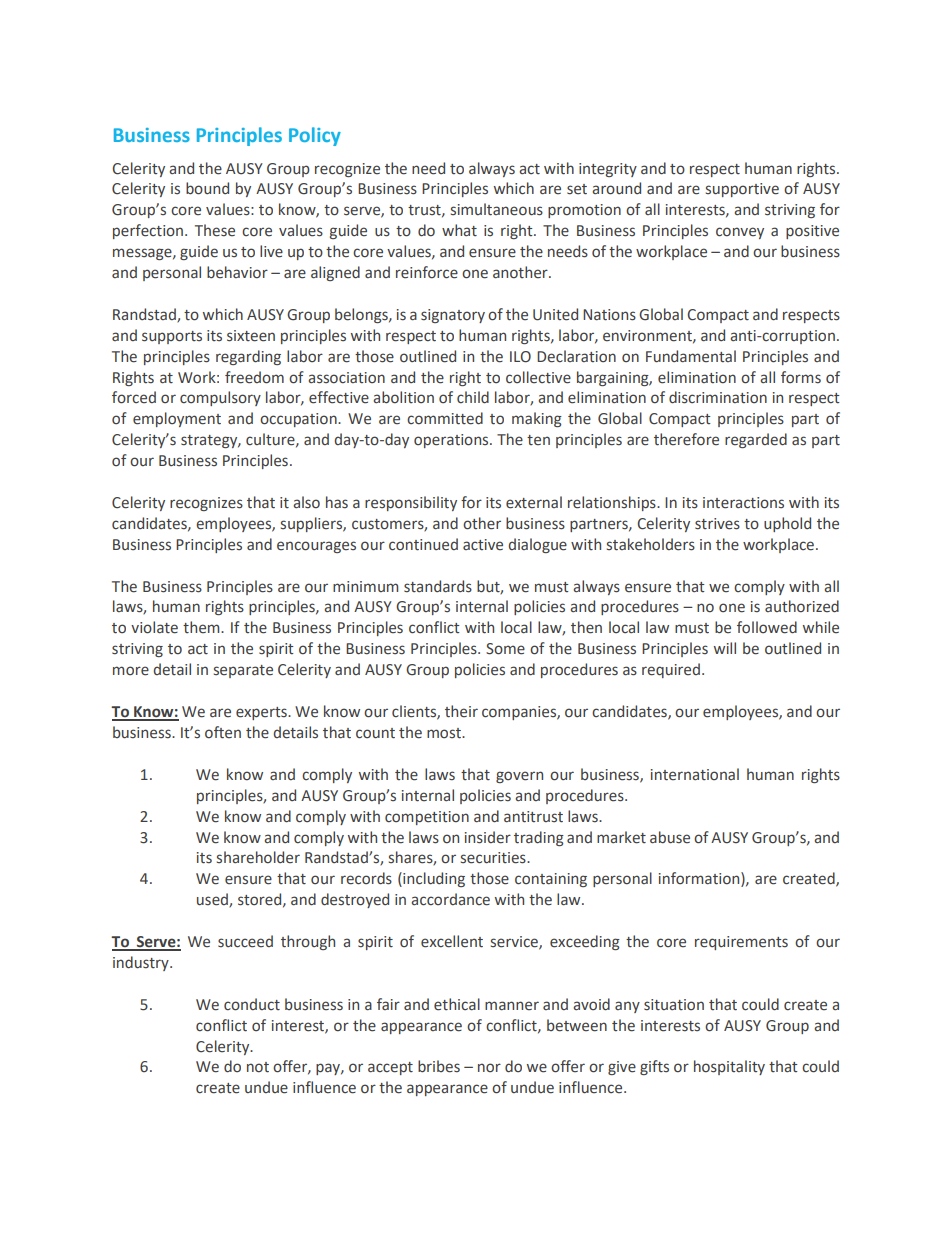 This document has width=952, height=1233. What do you see at coordinates (729, 1067) in the document?
I see `hospitality` at bounding box center [729, 1067].
